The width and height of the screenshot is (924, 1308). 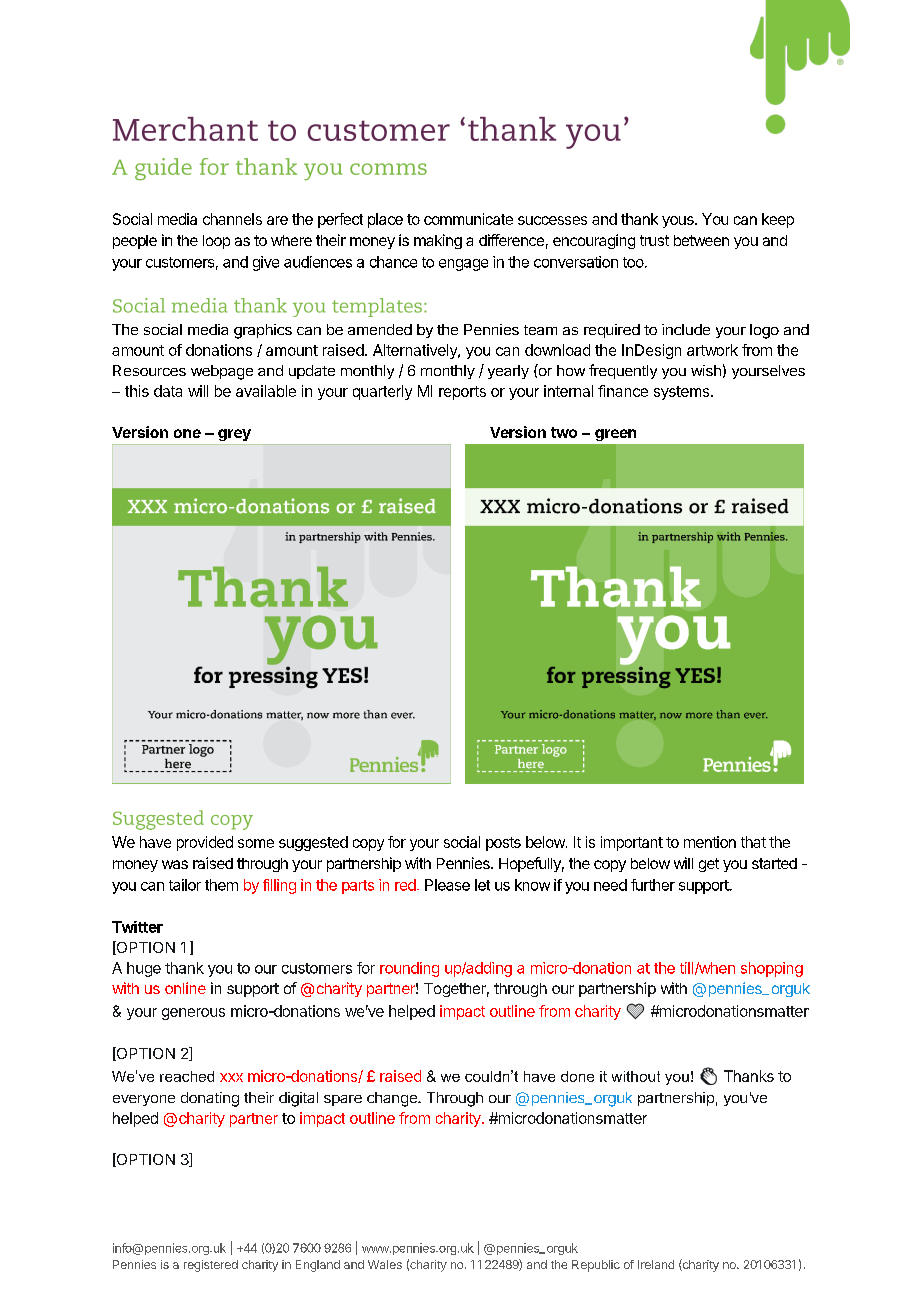 What do you see at coordinates (216, 242) in the screenshot?
I see `loop` at bounding box center [216, 242].
